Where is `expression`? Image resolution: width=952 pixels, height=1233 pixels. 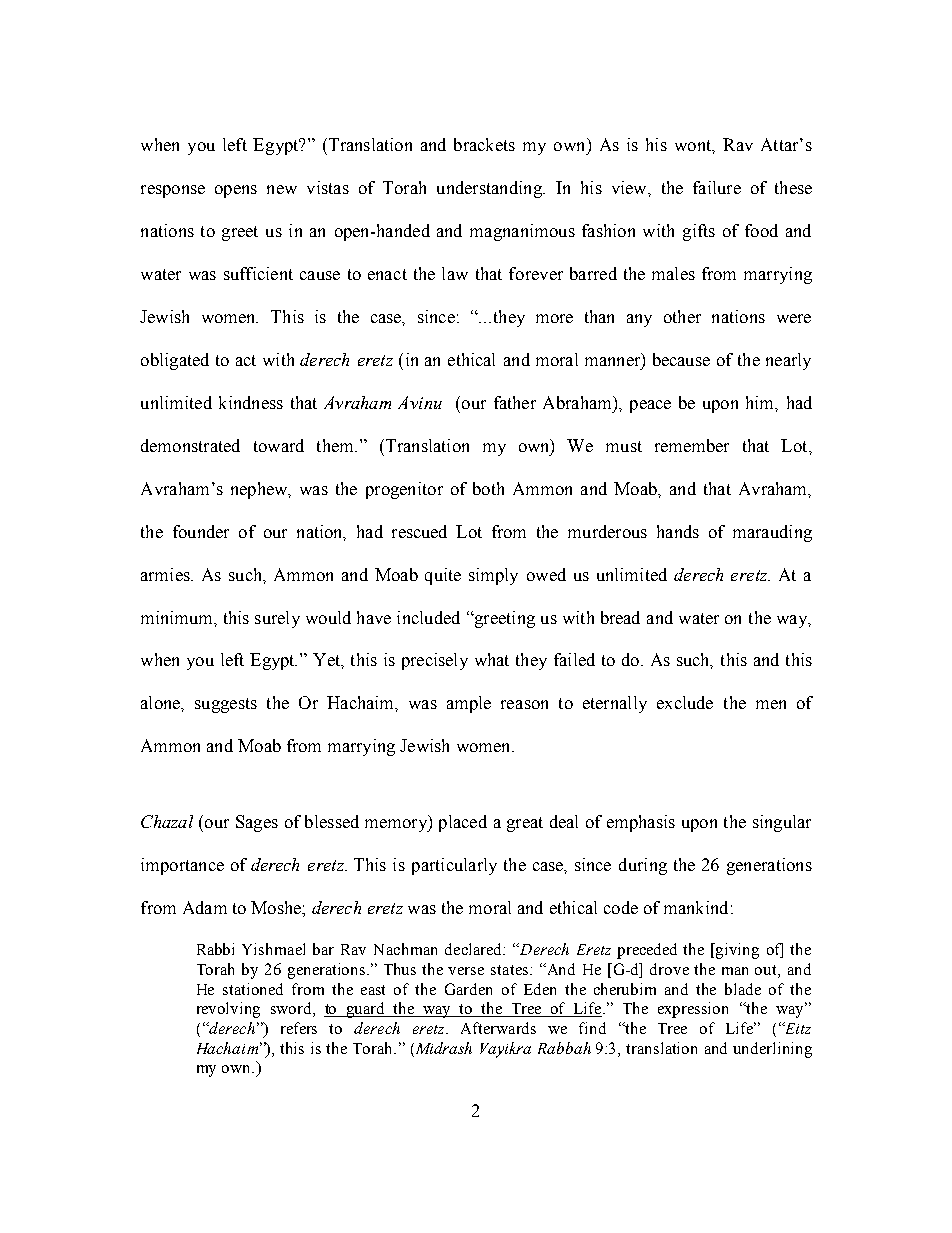
expression is located at coordinates (693, 1010).
